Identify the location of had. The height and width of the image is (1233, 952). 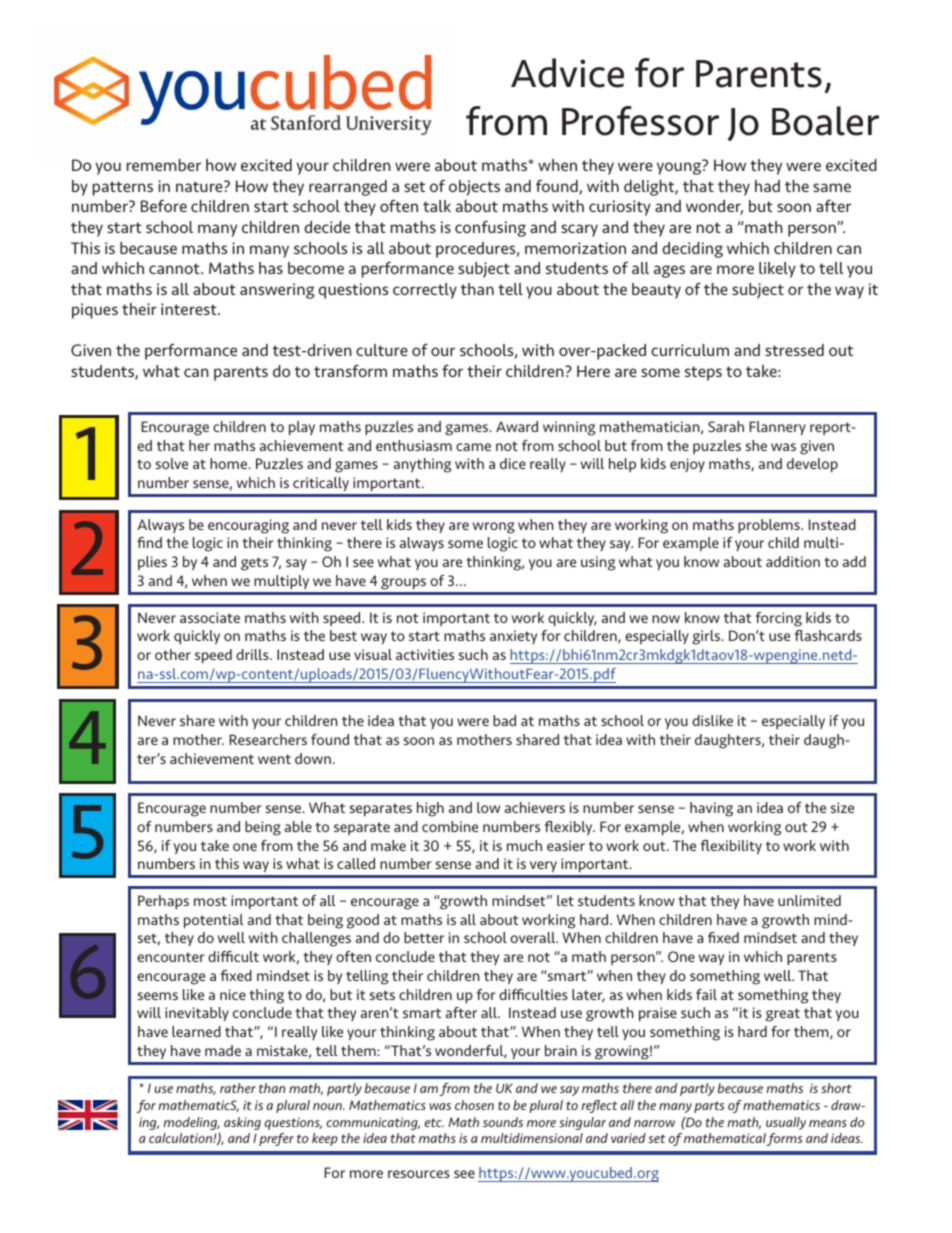
(767, 186).
